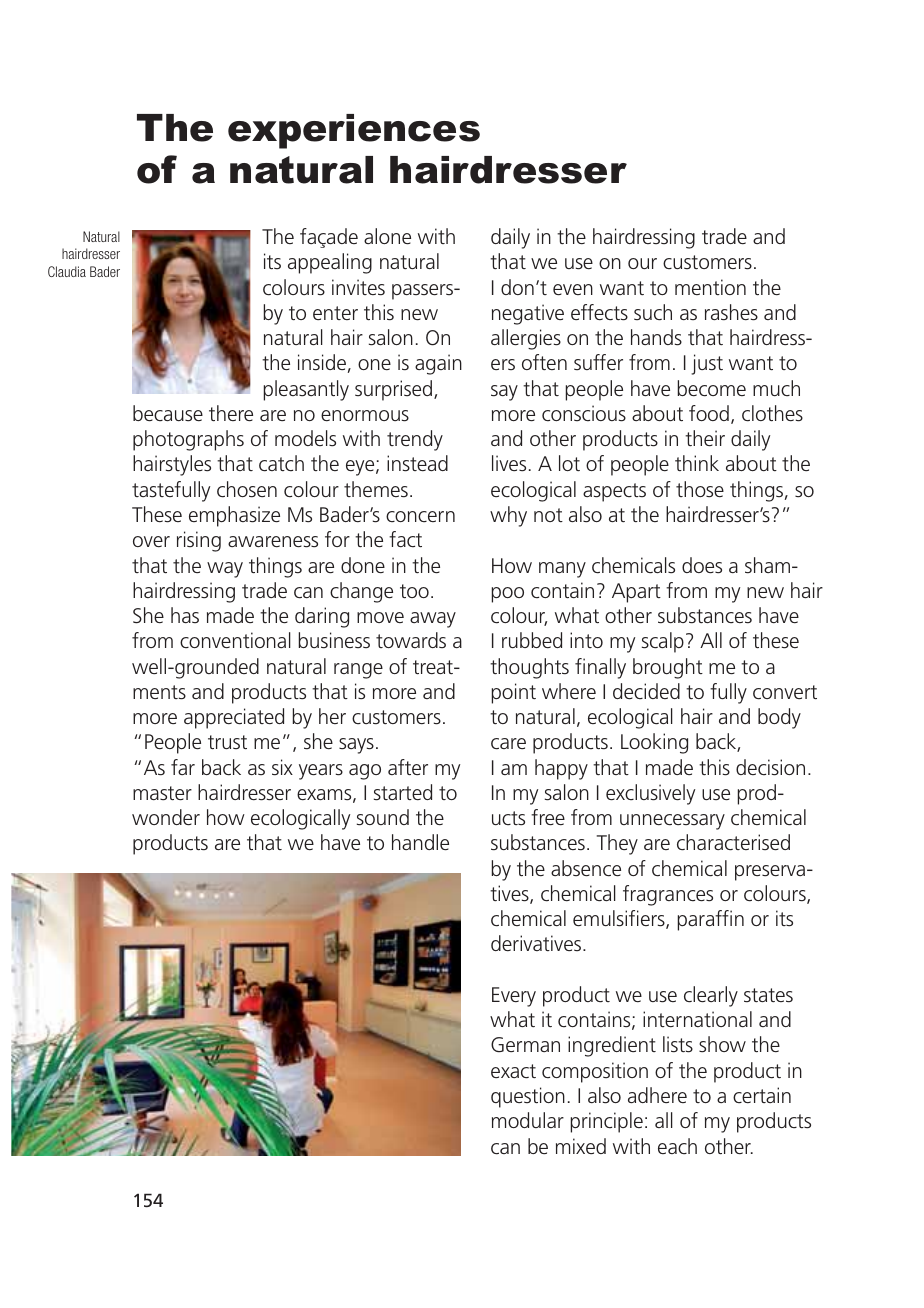 This page has height=1308, width=924. What do you see at coordinates (654, 743) in the page?
I see `Looking` at bounding box center [654, 743].
